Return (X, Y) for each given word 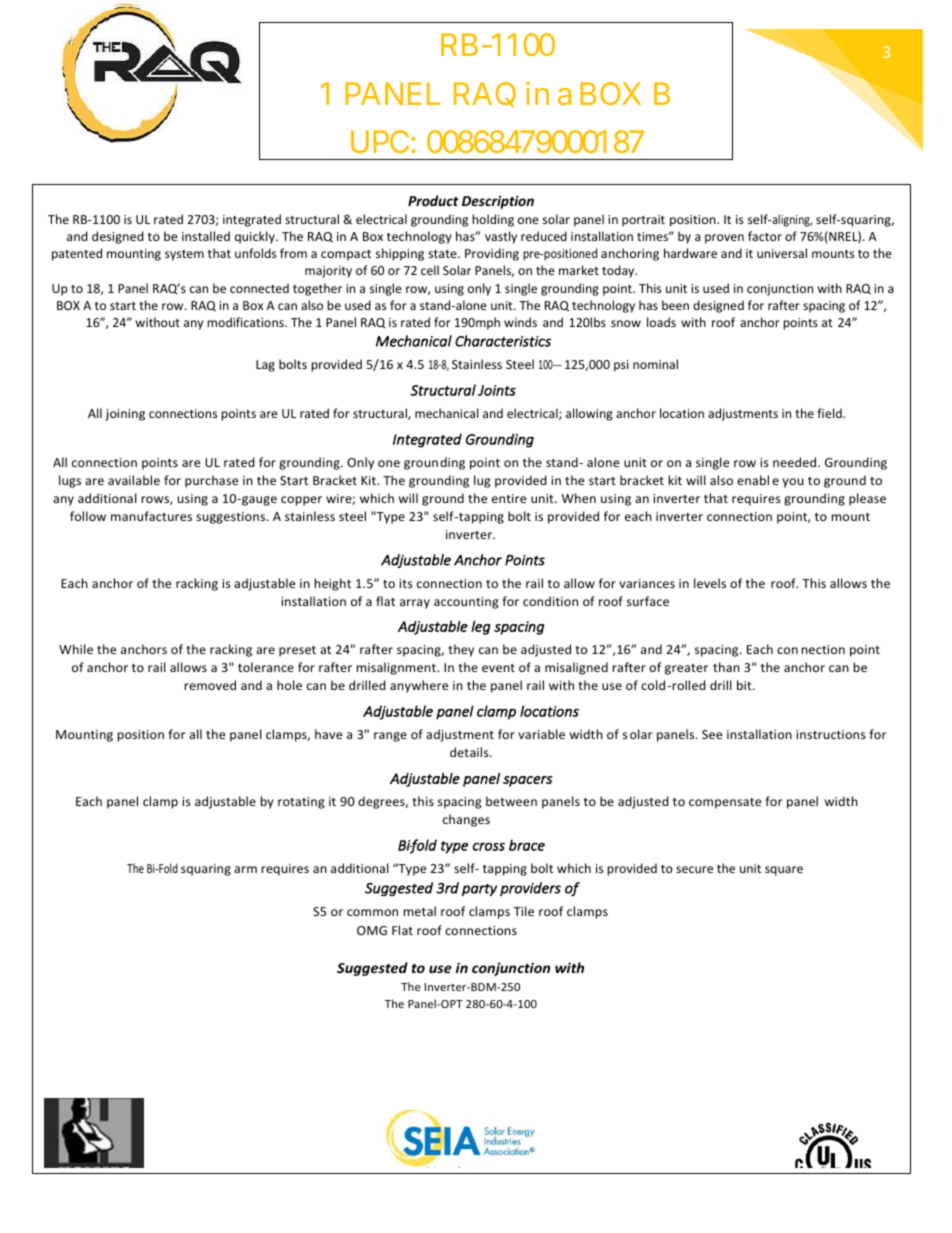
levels (710, 583)
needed (796, 462)
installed (206, 236)
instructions (831, 734)
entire (509, 498)
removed (210, 685)
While (76, 649)
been (675, 305)
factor (765, 236)
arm (245, 869)
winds (520, 322)
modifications (246, 322)
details (470, 752)
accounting (466, 603)
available (134, 480)
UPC (380, 141)
